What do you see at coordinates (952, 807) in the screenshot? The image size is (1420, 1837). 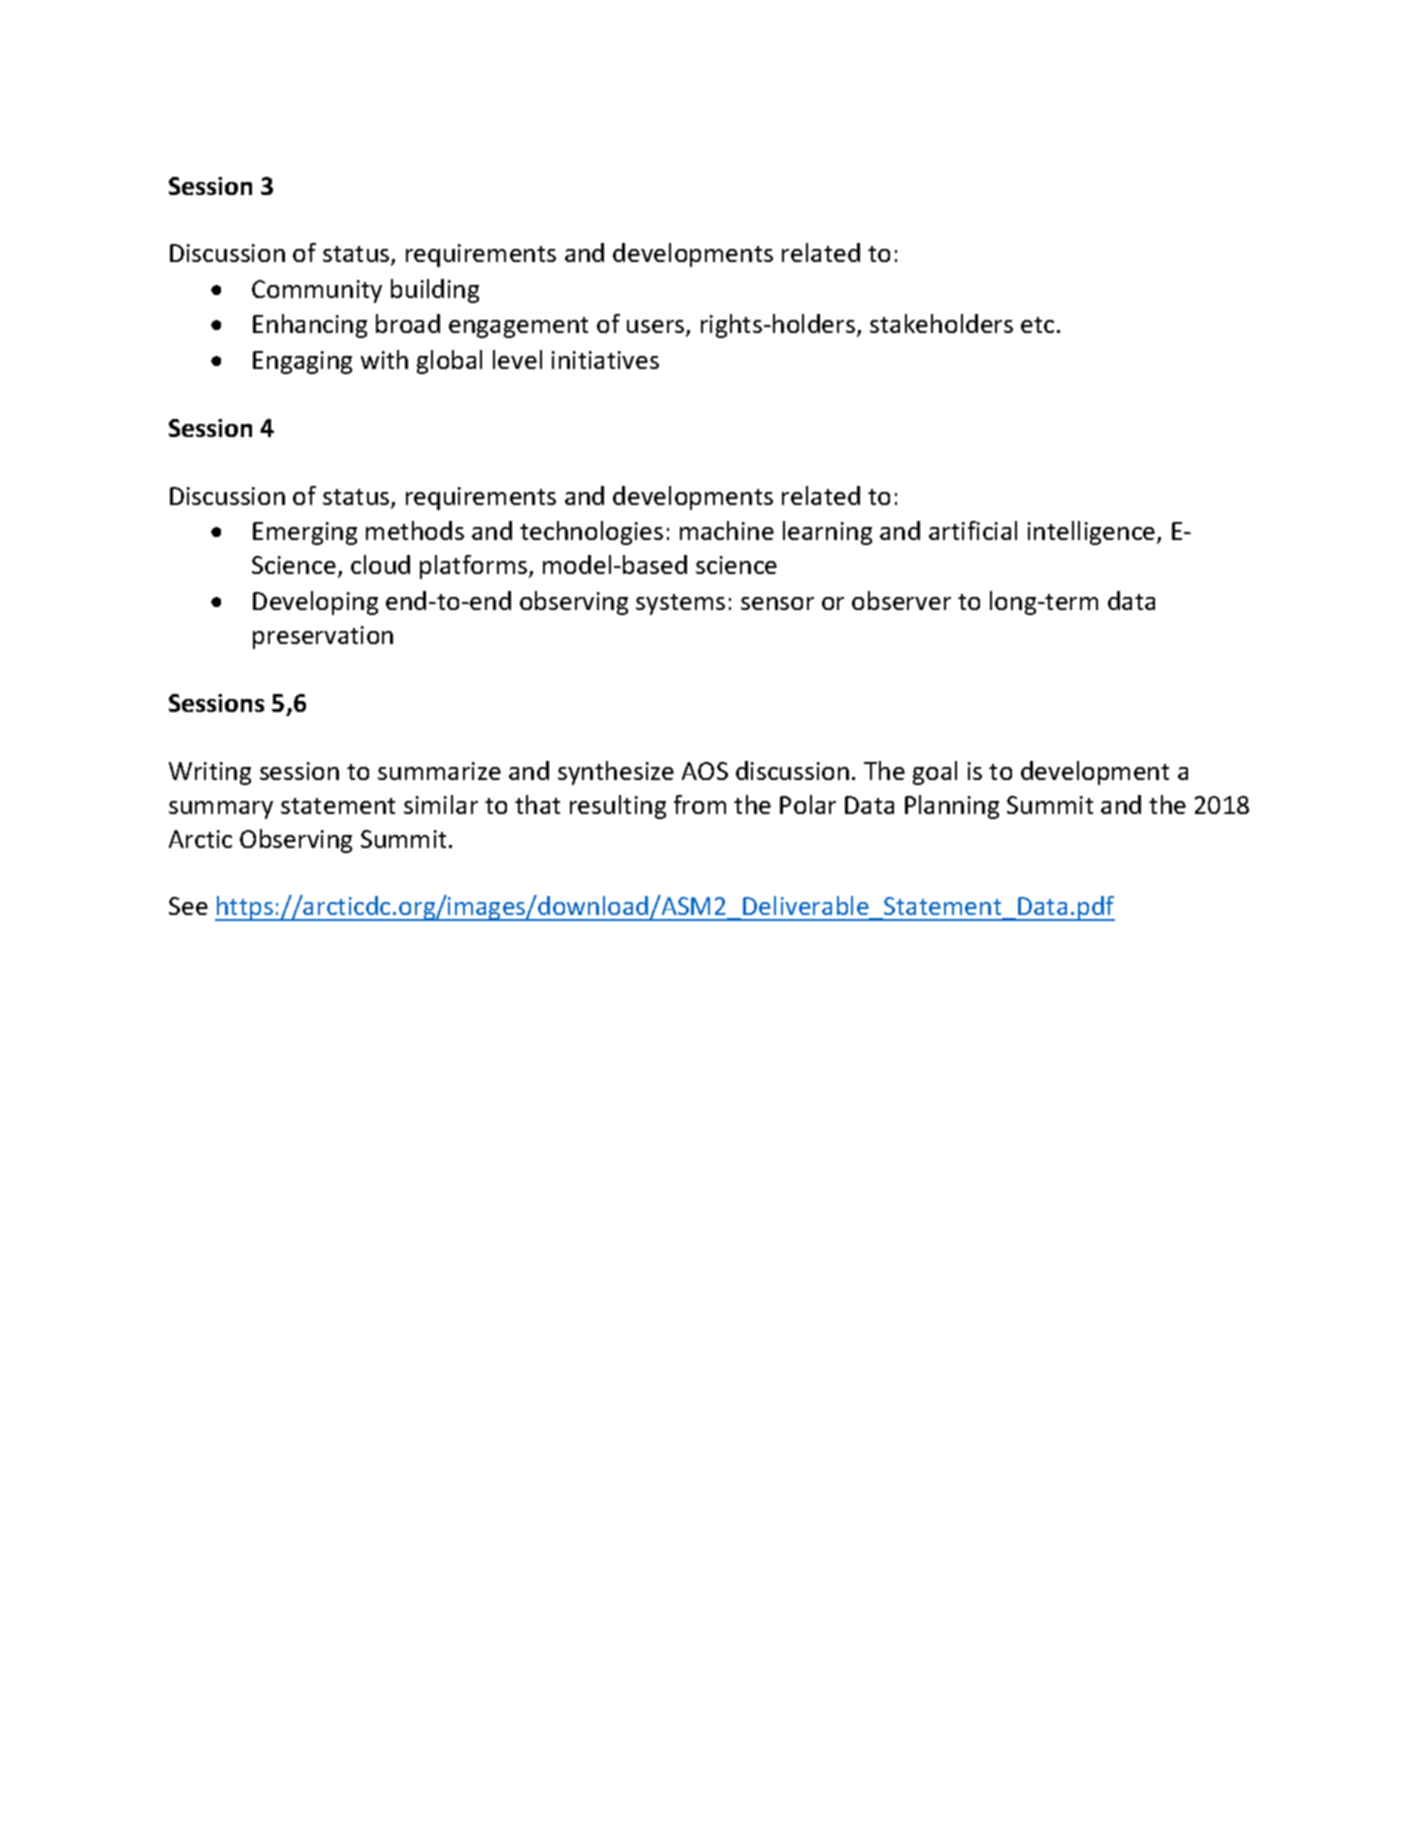 I see `Planning` at bounding box center [952, 807].
